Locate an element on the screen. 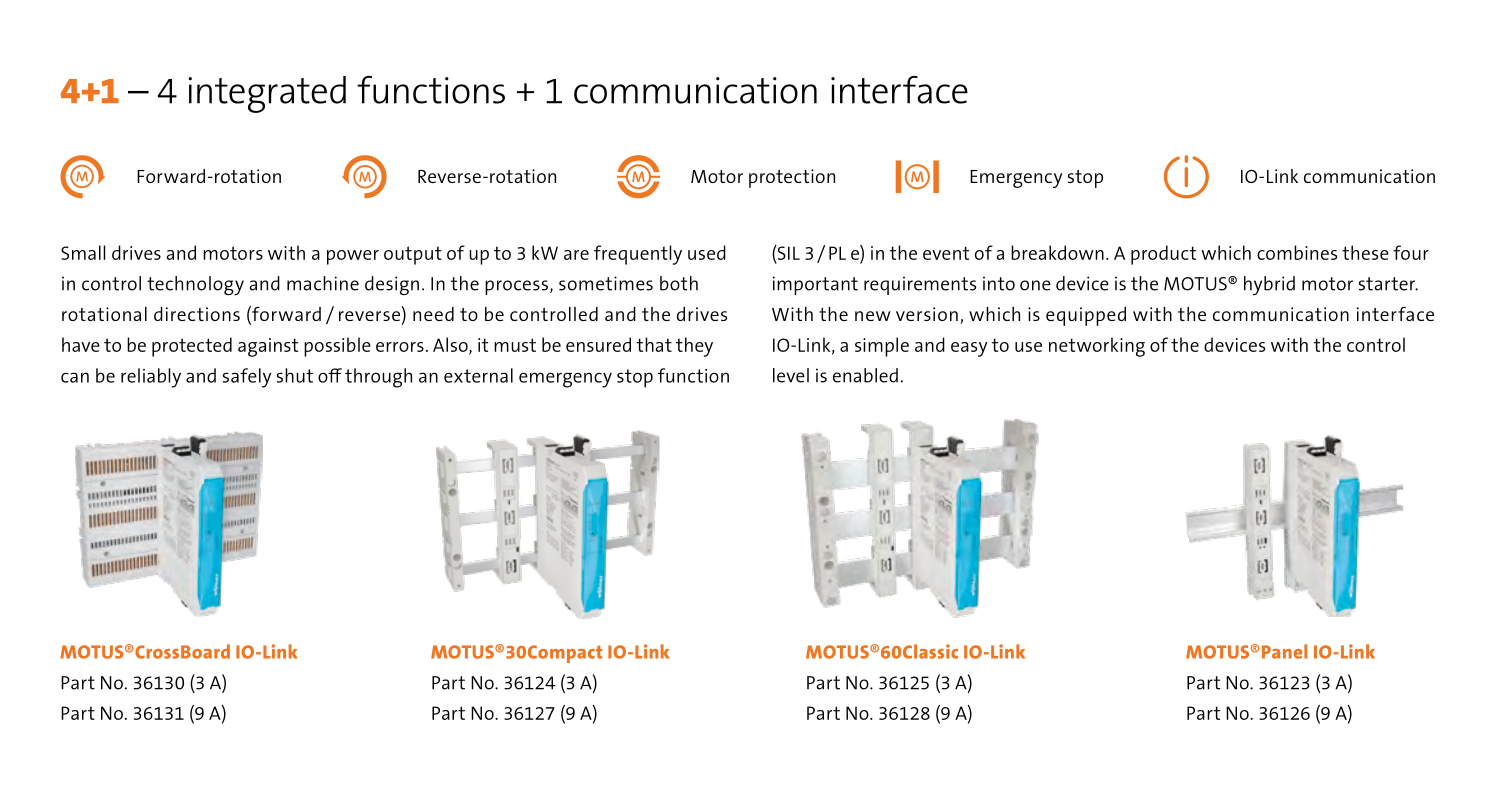 The image size is (1512, 794). protection is located at coordinates (792, 178).
